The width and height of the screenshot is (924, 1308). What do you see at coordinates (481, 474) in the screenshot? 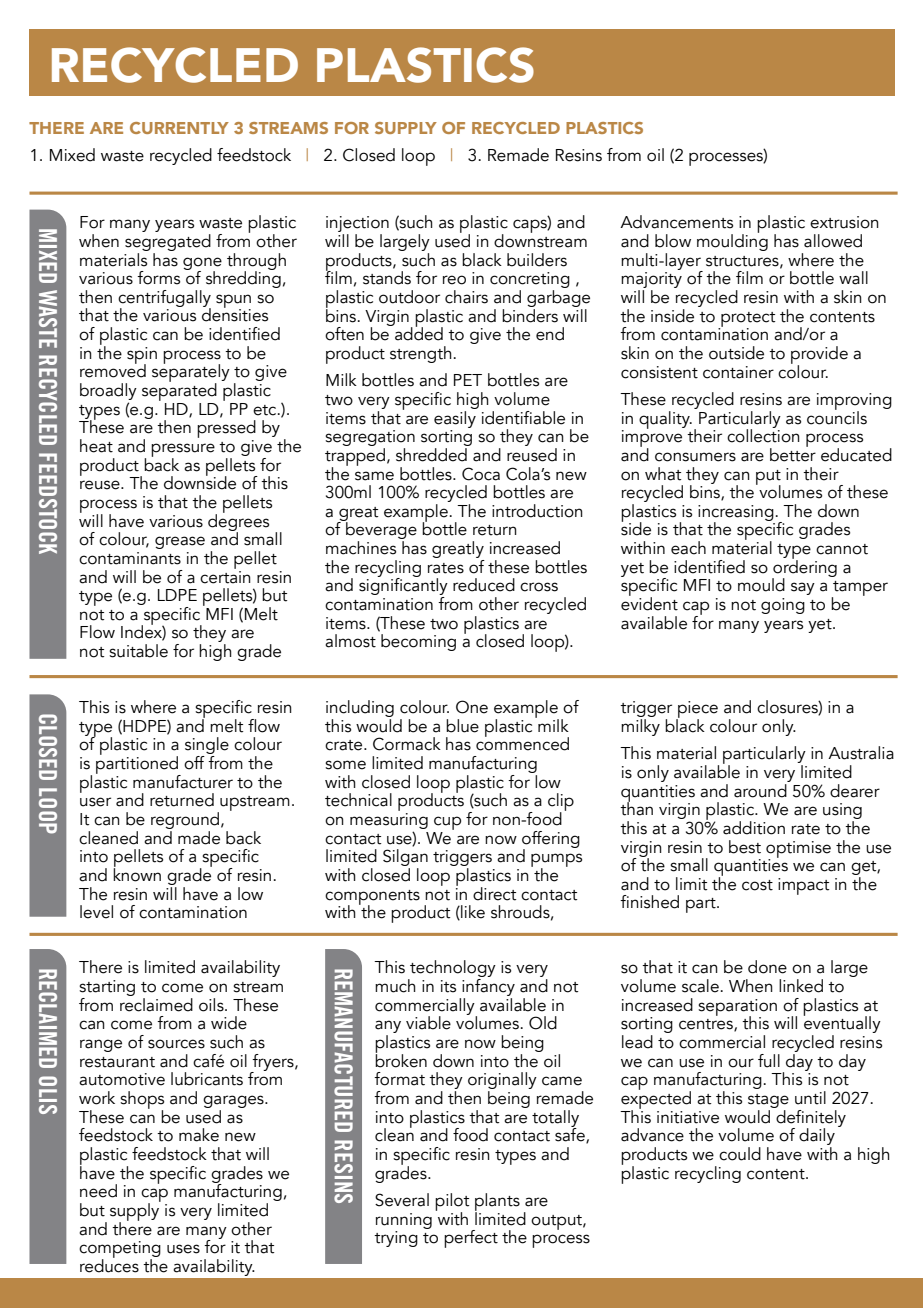
I see `Coca` at bounding box center [481, 474].
